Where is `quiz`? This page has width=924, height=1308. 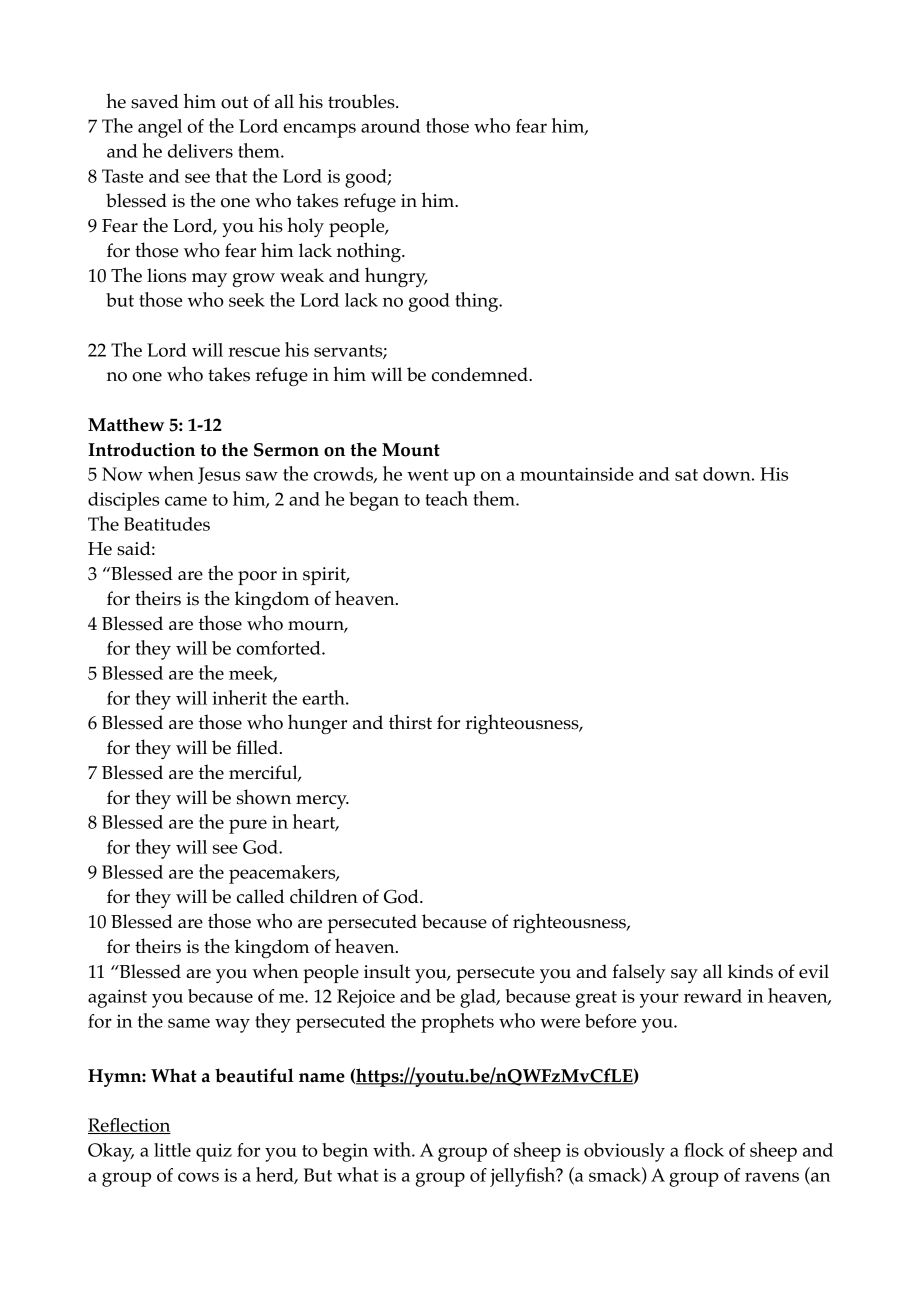 quiz is located at coordinates (214, 1152).
